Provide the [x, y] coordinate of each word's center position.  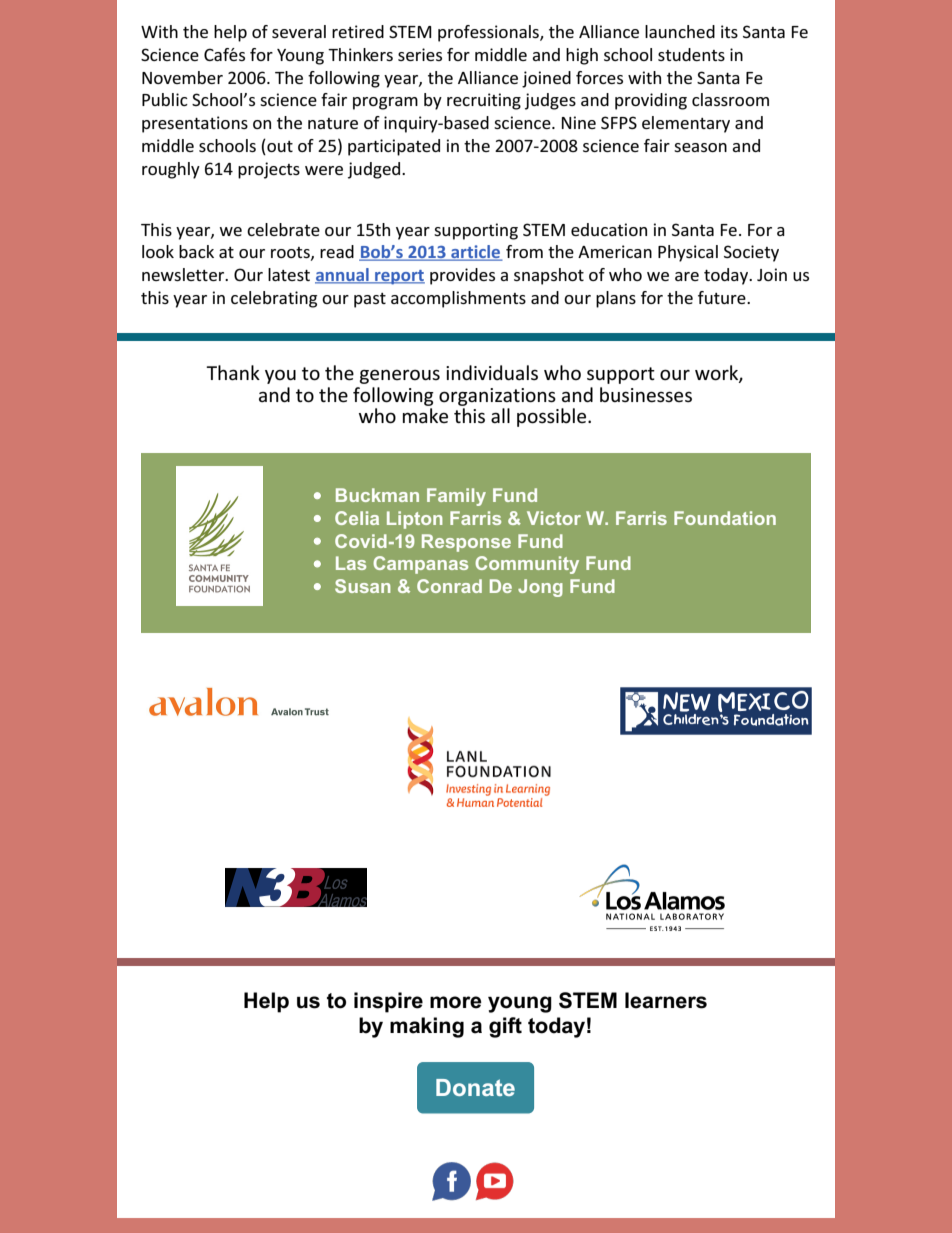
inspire [388, 1002]
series [420, 54]
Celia [357, 518]
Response [466, 543]
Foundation [725, 518]
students [691, 54]
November [182, 77]
